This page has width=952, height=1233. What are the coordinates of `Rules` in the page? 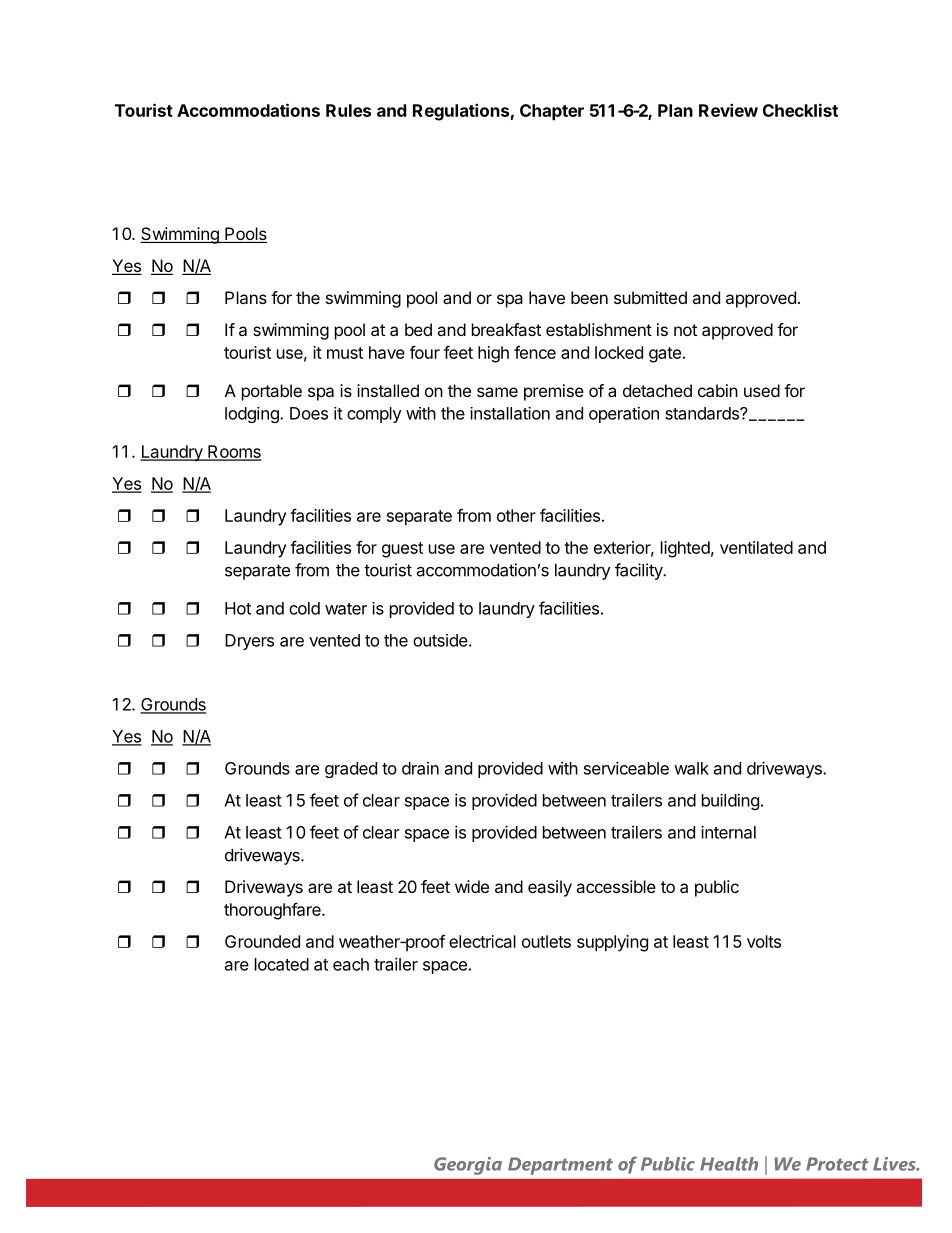 It's located at (348, 110).
